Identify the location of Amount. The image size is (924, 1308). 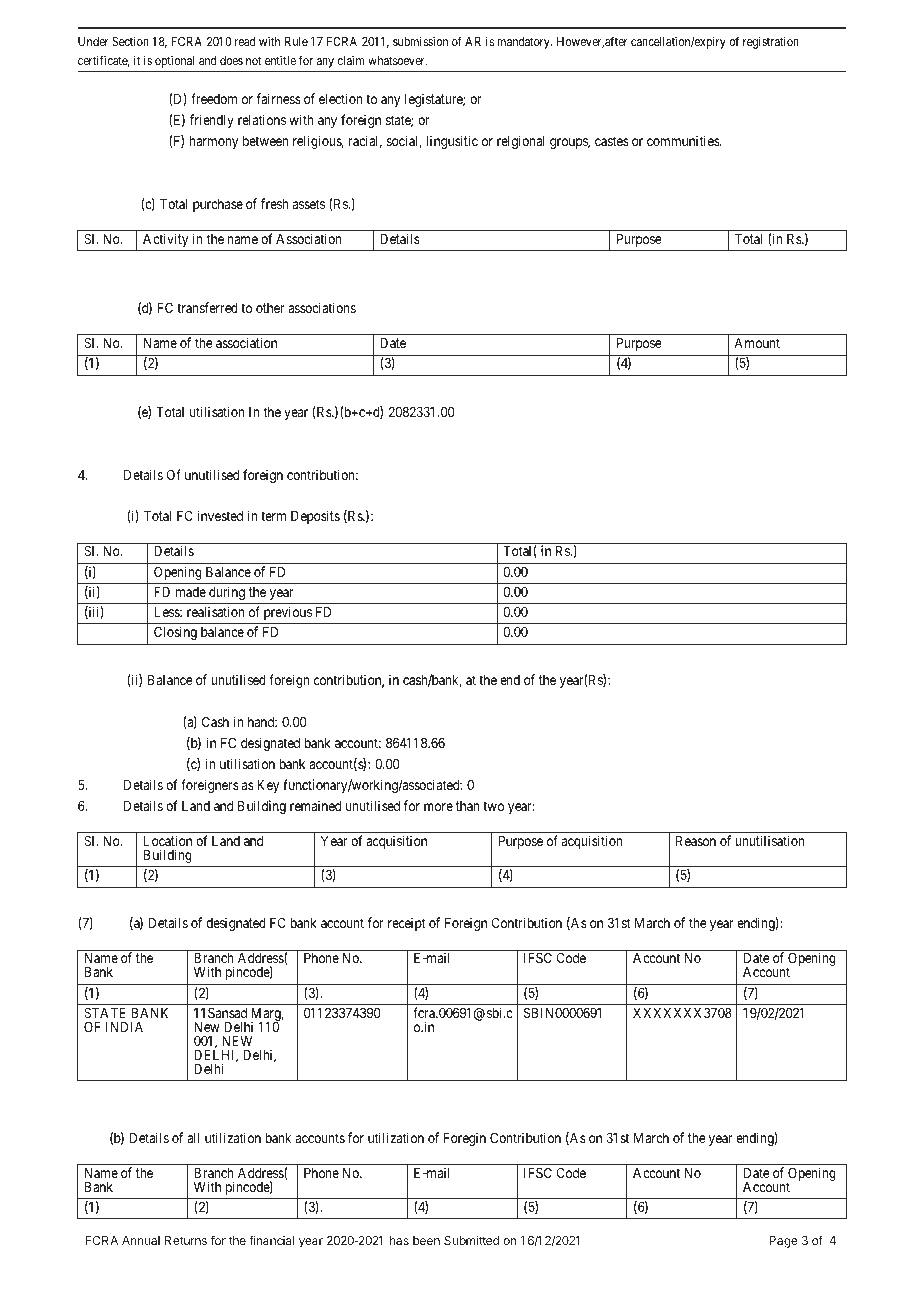
(757, 343).
